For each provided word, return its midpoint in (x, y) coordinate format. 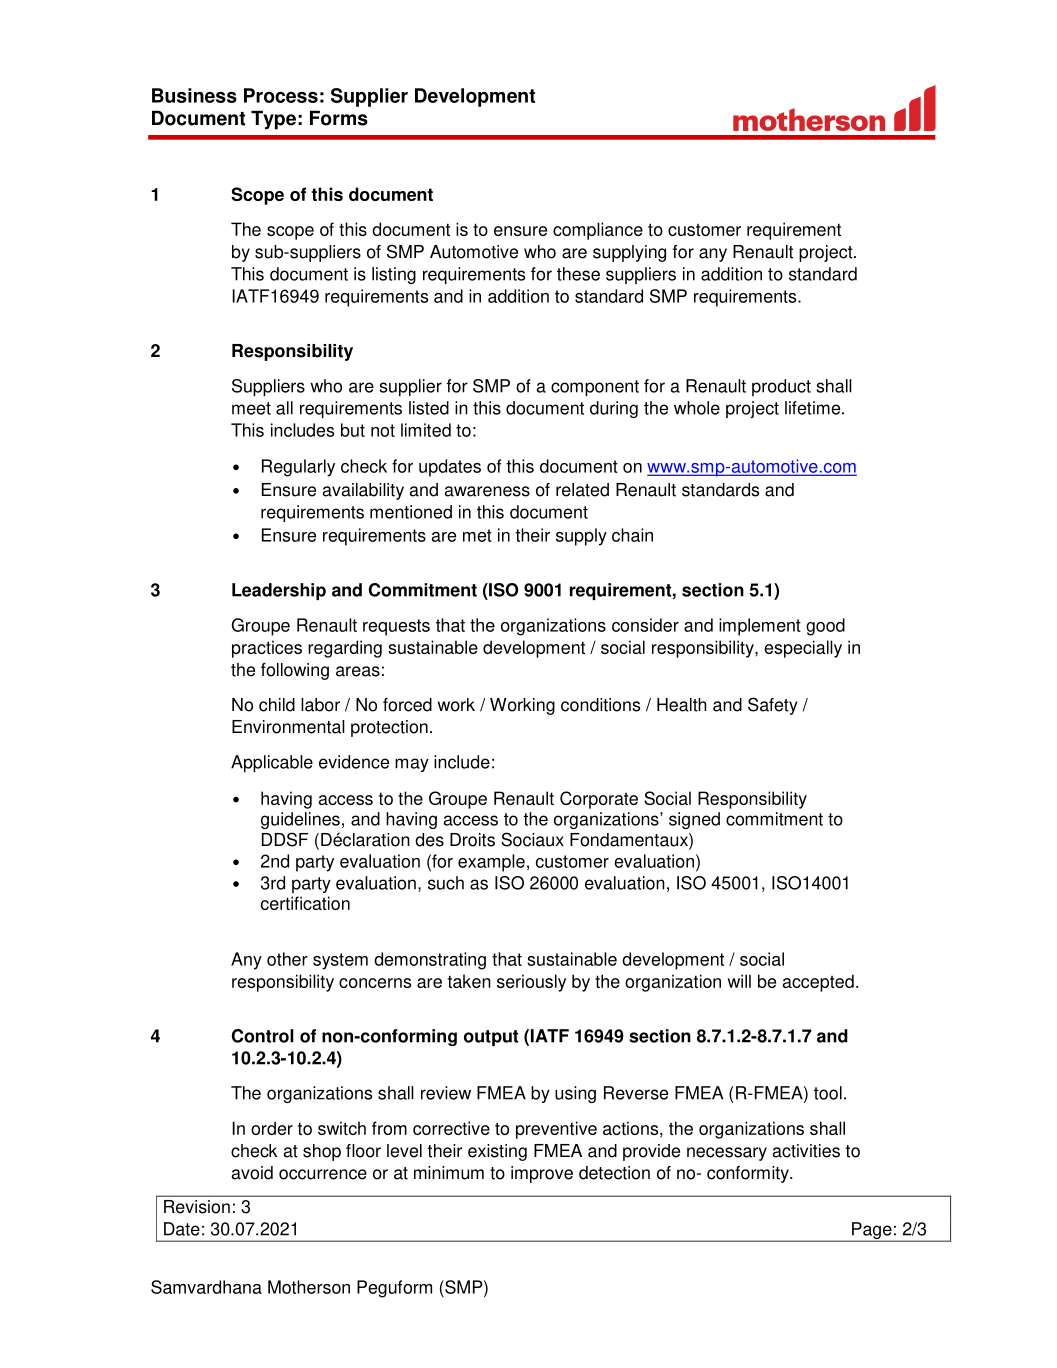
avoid (252, 1173)
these (578, 274)
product (781, 387)
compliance (598, 231)
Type (273, 120)
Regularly (298, 468)
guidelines (300, 820)
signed (694, 820)
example (491, 863)
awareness (487, 491)
